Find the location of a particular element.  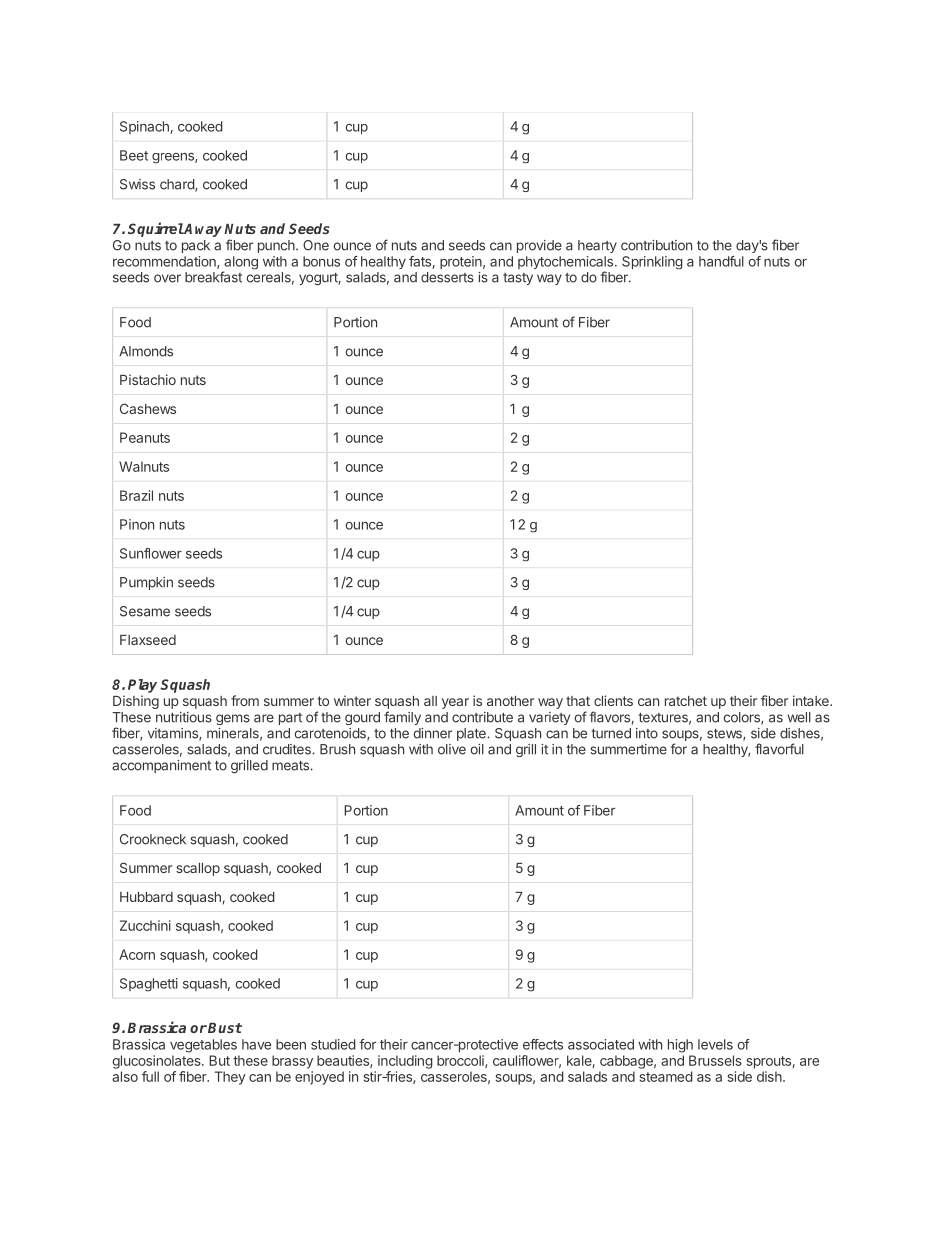

levels is located at coordinates (715, 1044).
